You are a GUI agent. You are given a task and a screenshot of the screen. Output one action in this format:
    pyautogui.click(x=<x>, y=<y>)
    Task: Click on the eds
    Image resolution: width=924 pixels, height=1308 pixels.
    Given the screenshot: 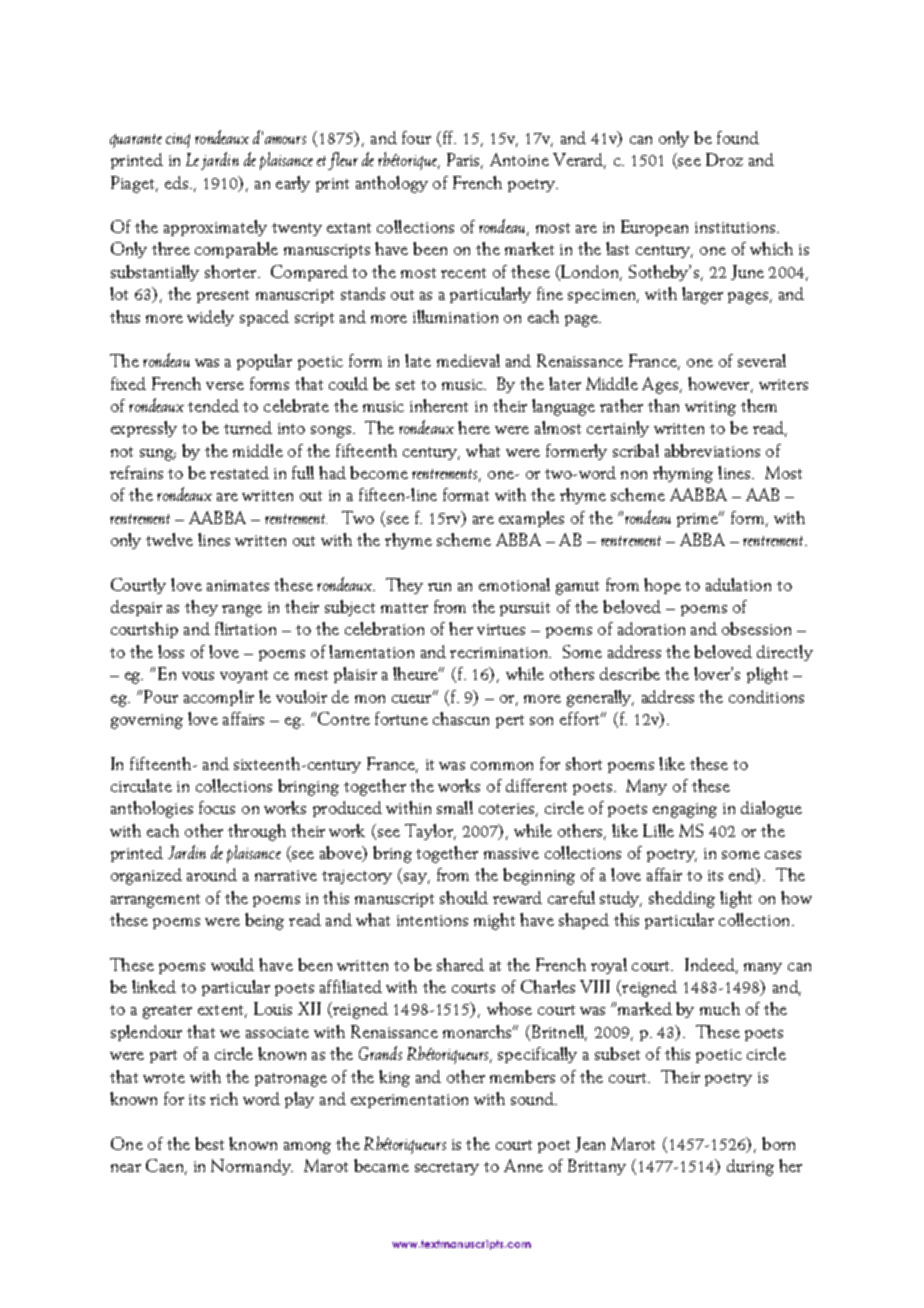 What is the action you would take?
    pyautogui.click(x=176, y=182)
